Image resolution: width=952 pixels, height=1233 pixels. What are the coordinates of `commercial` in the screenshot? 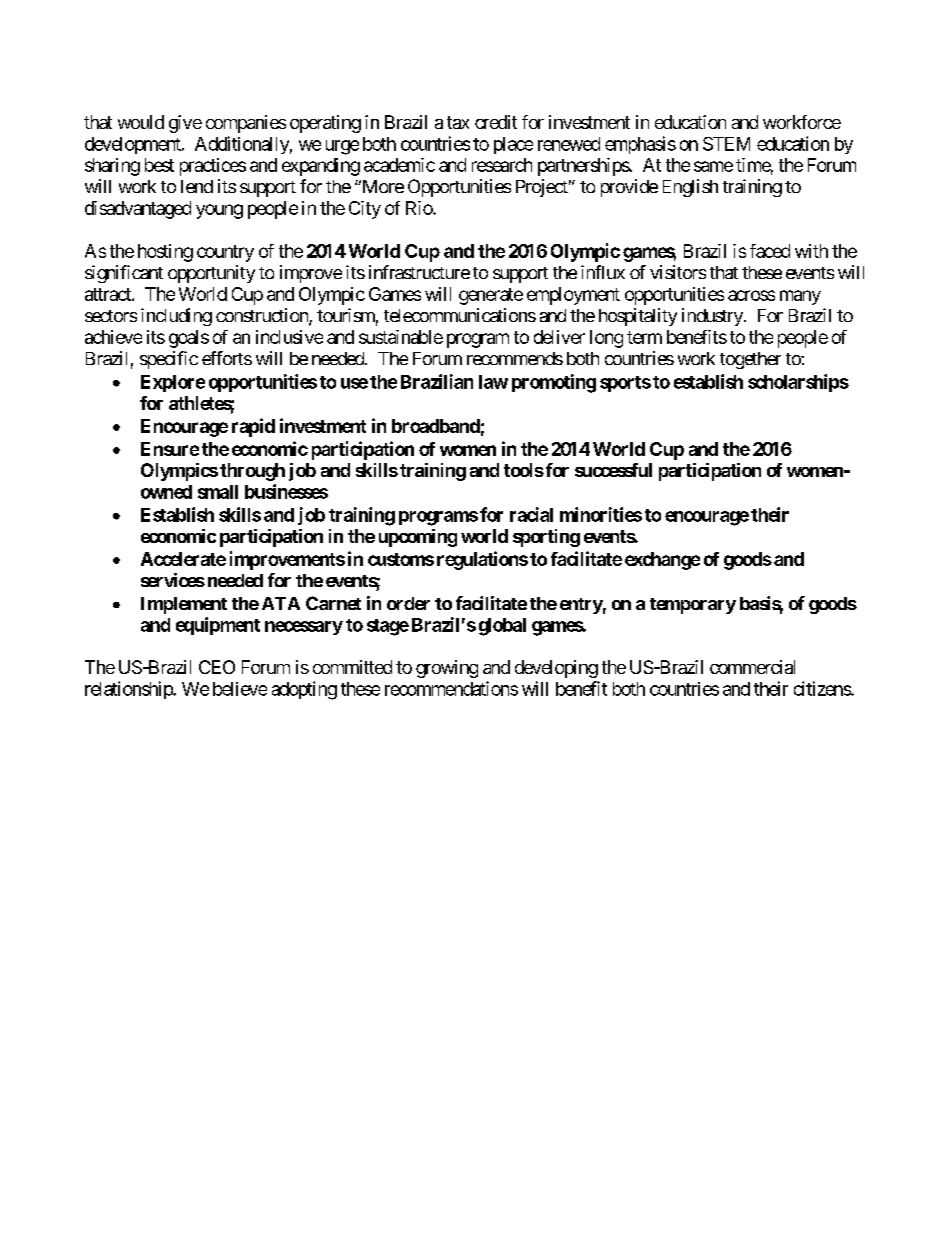 It's located at (752, 667).
